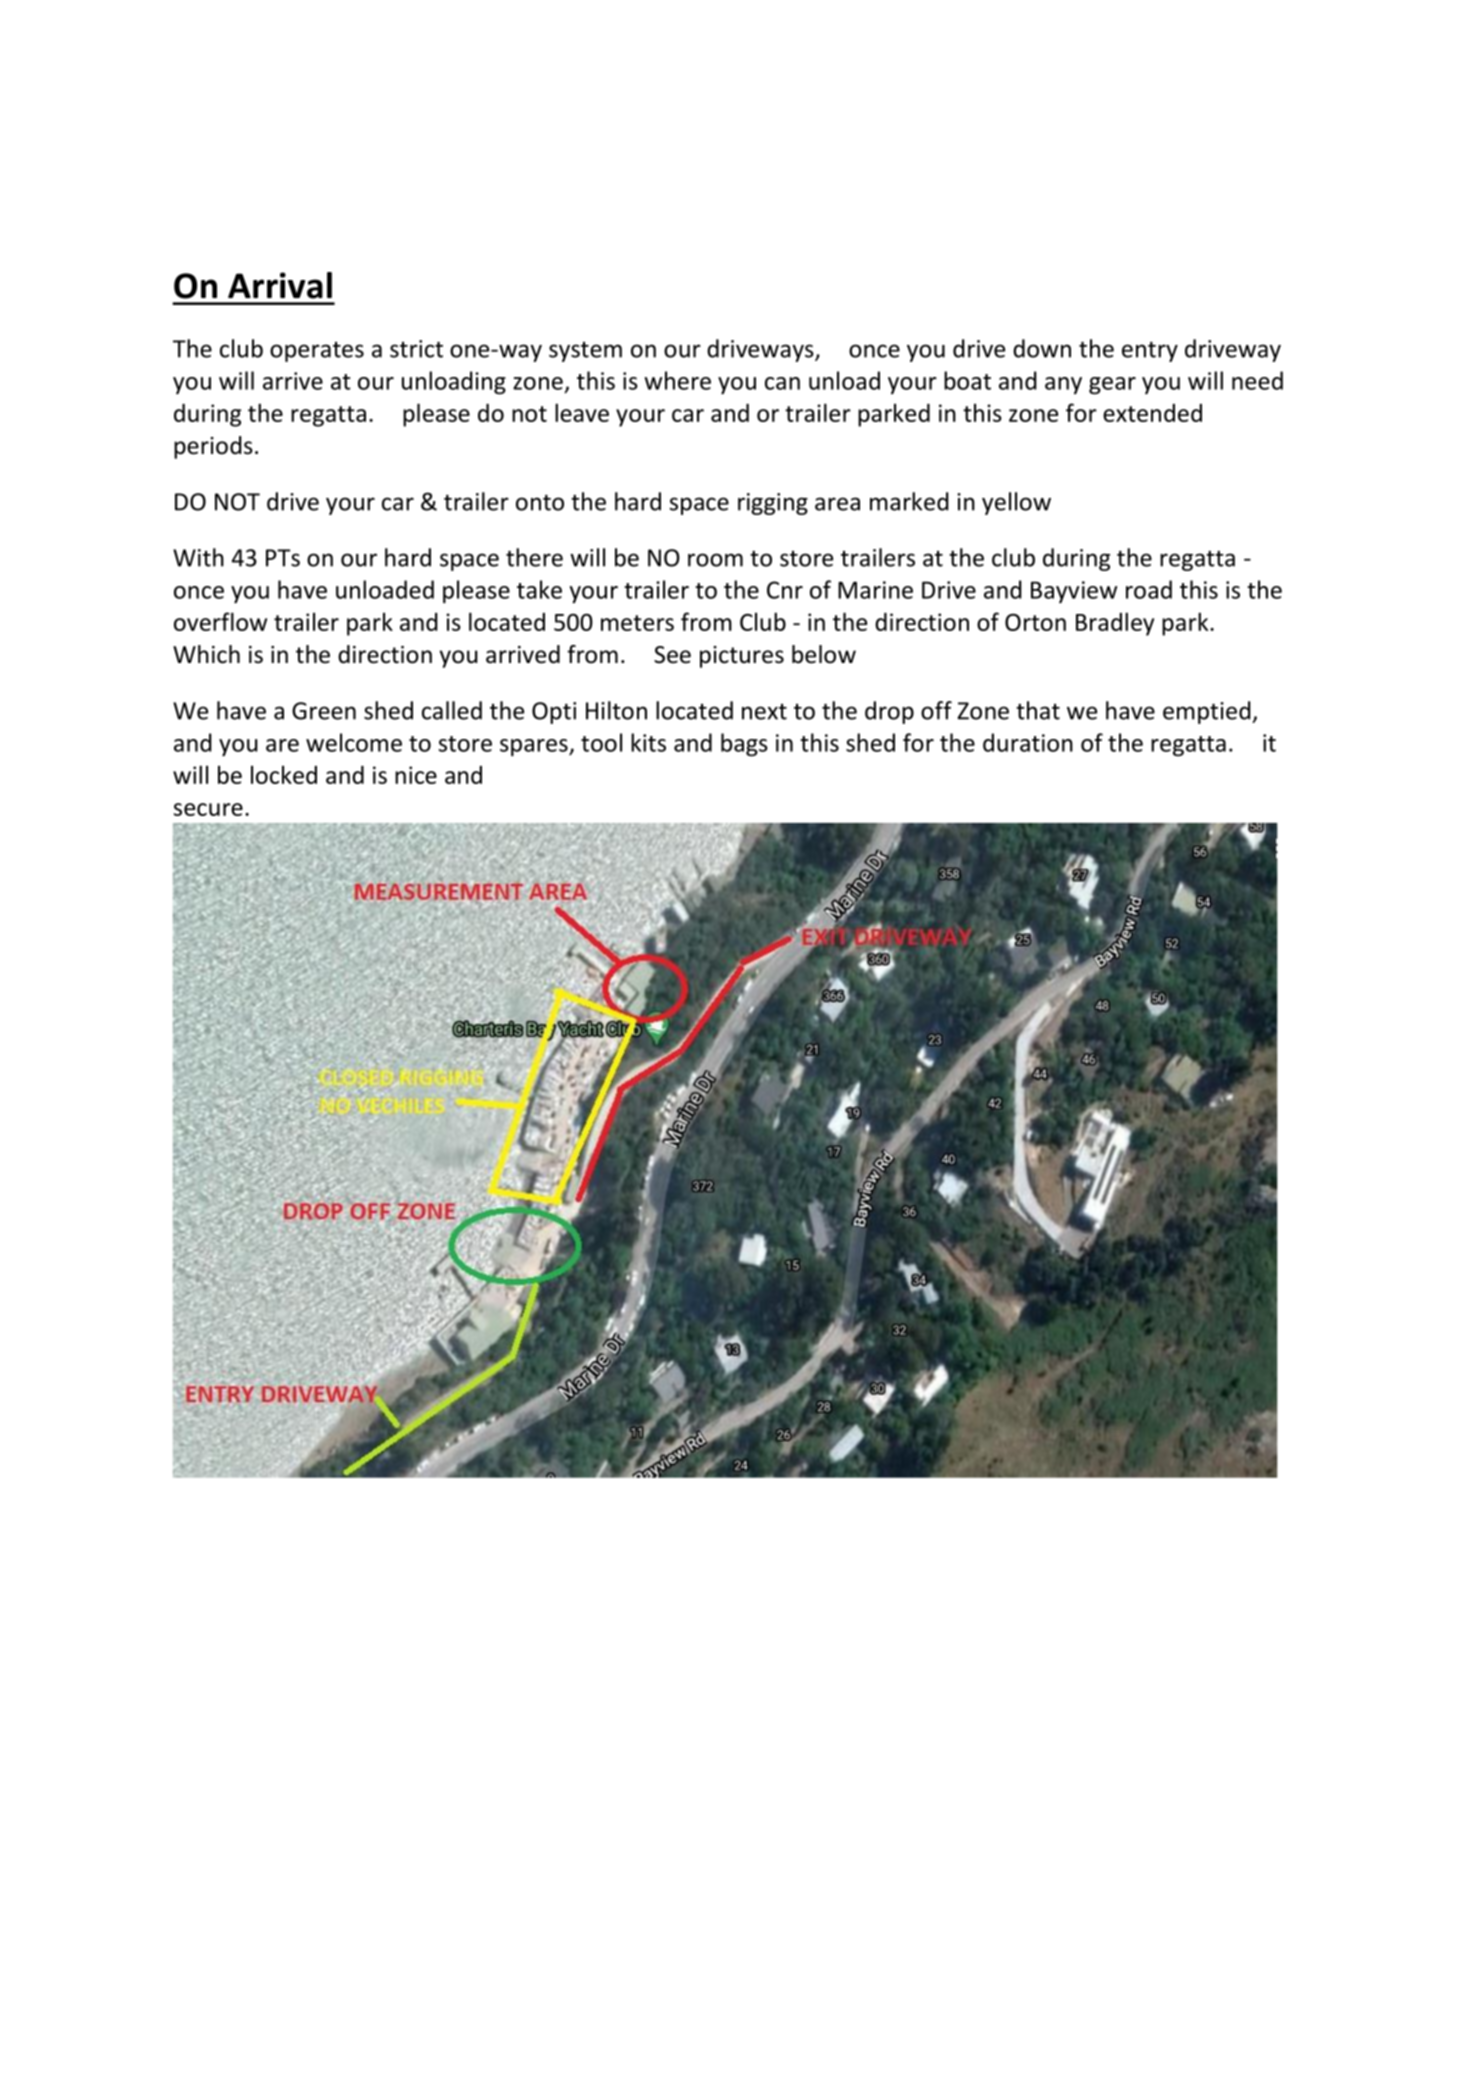  I want to click on Arrival, so click(280, 285).
